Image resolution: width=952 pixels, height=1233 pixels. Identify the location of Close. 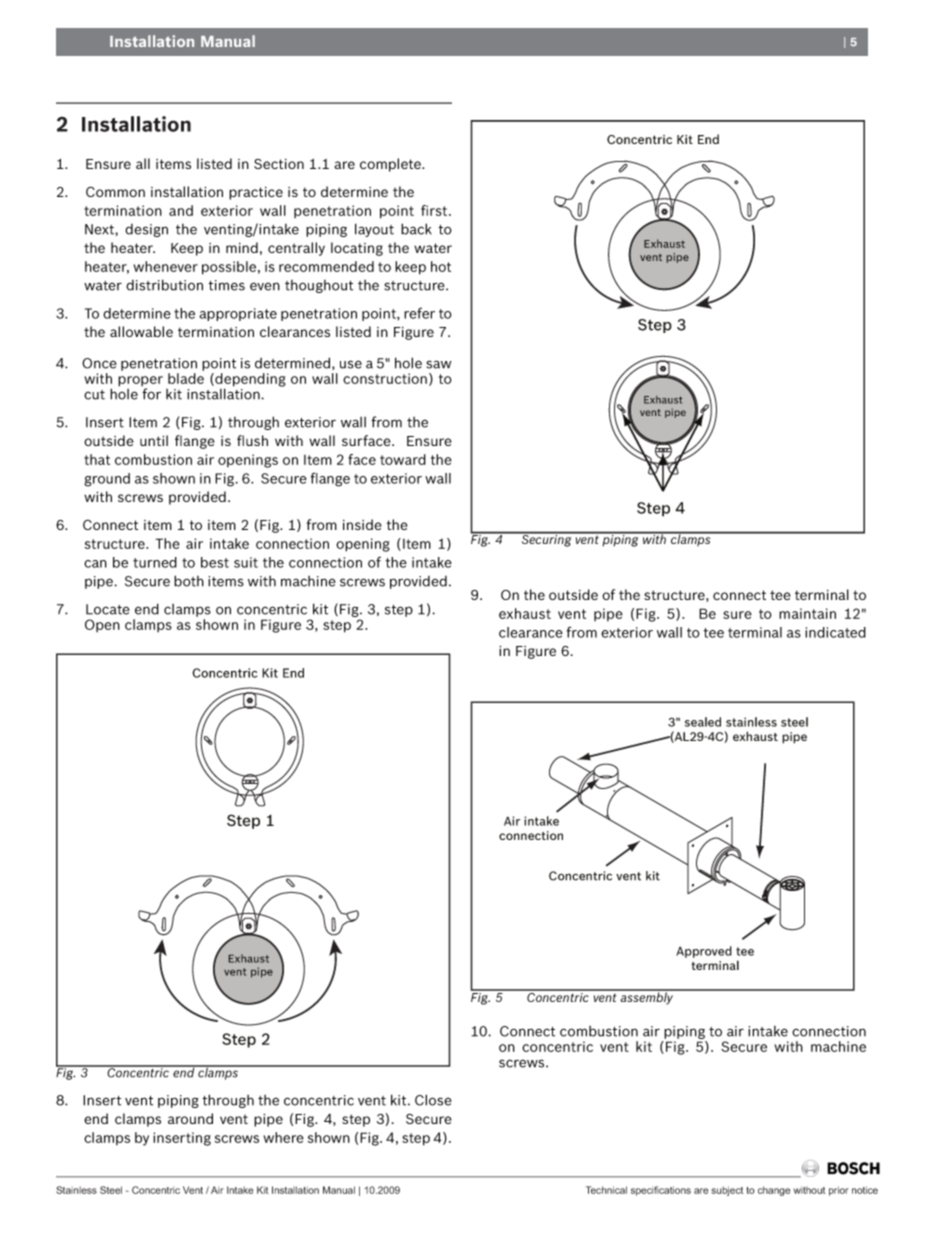
(433, 1100).
